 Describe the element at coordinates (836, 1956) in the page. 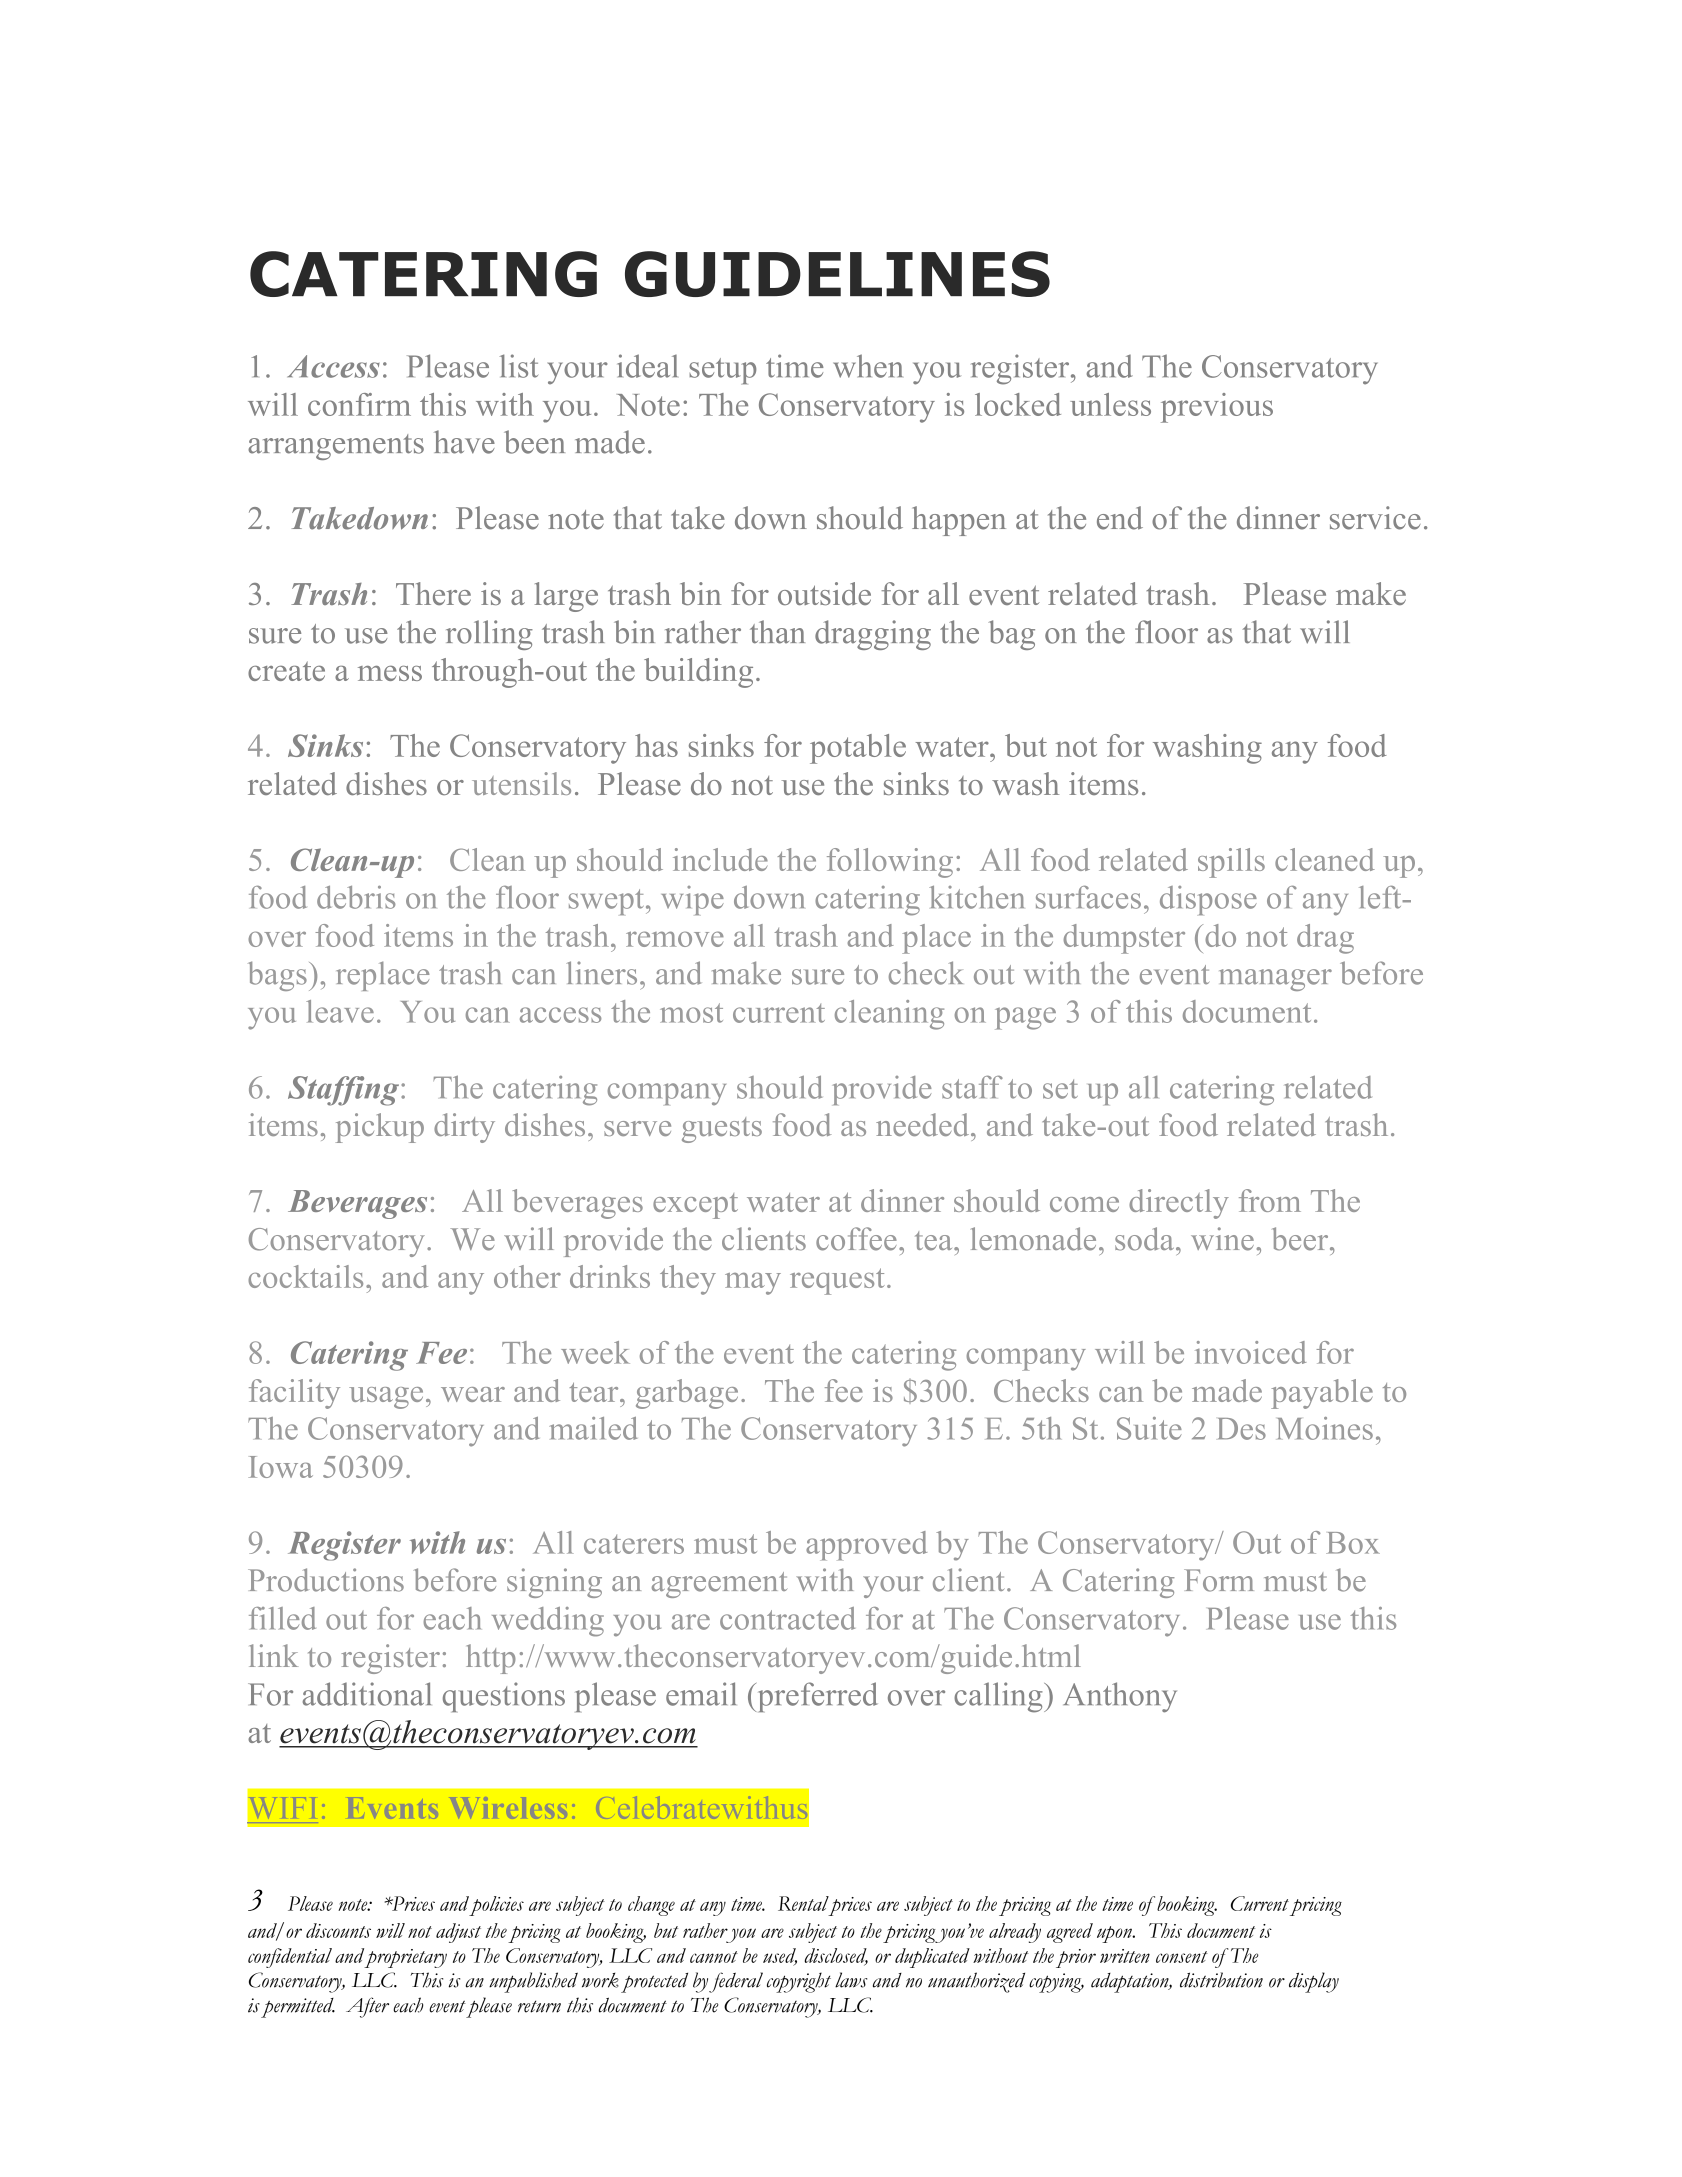

I see `disclosed` at that location.
